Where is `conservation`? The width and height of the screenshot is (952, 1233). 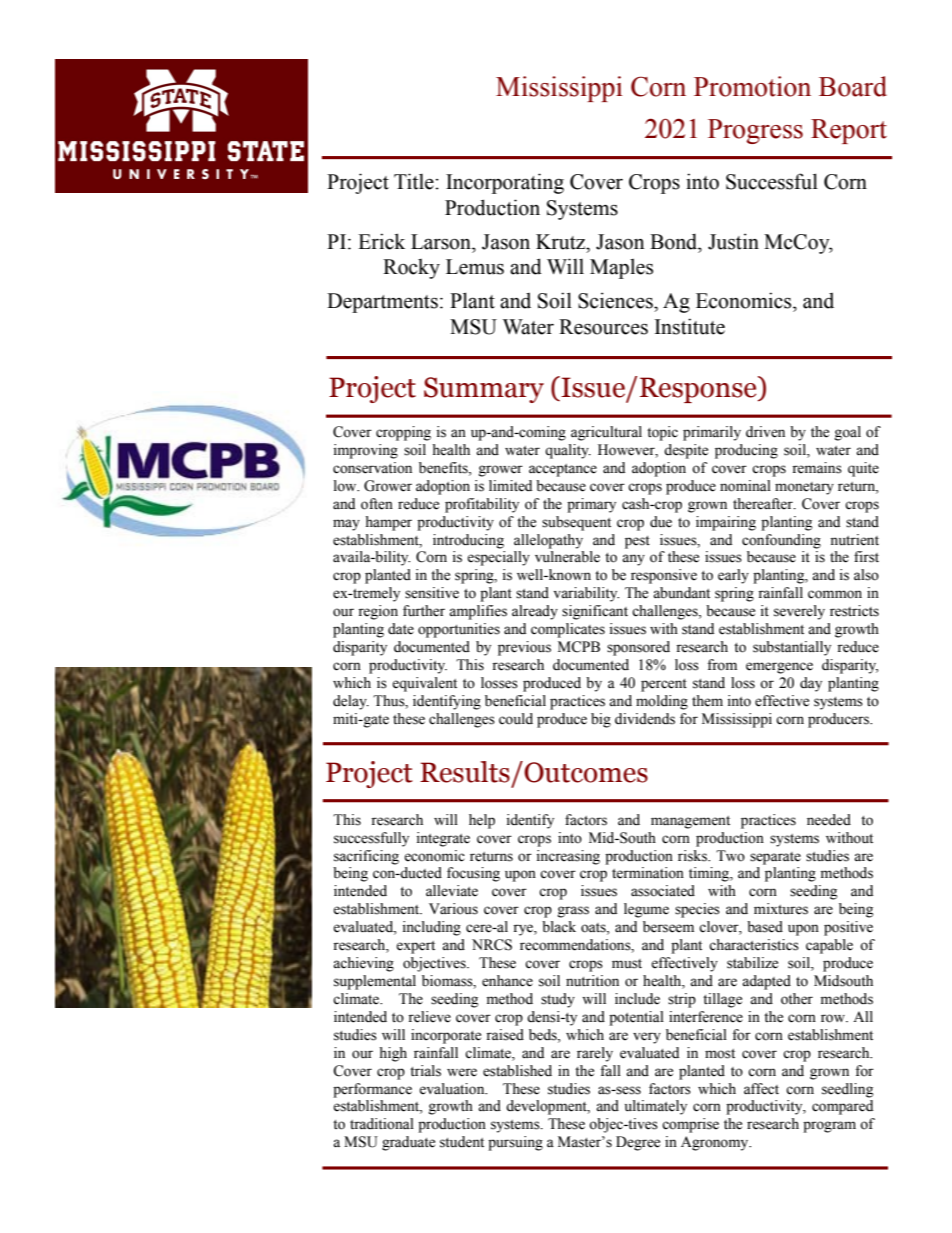 conservation is located at coordinates (372, 468).
